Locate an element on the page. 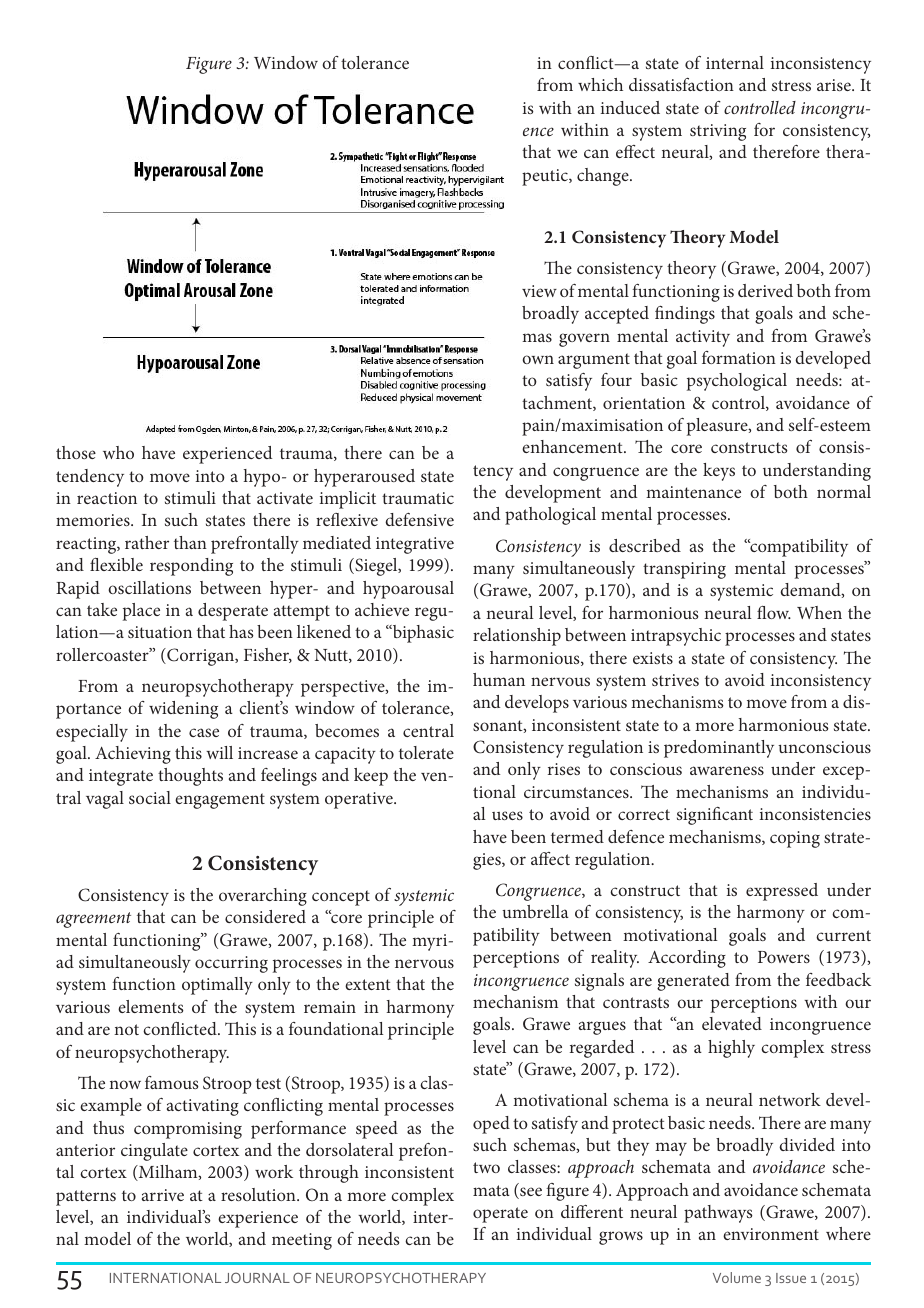 The width and height of the document is (924, 1308). striving is located at coordinates (718, 132).
